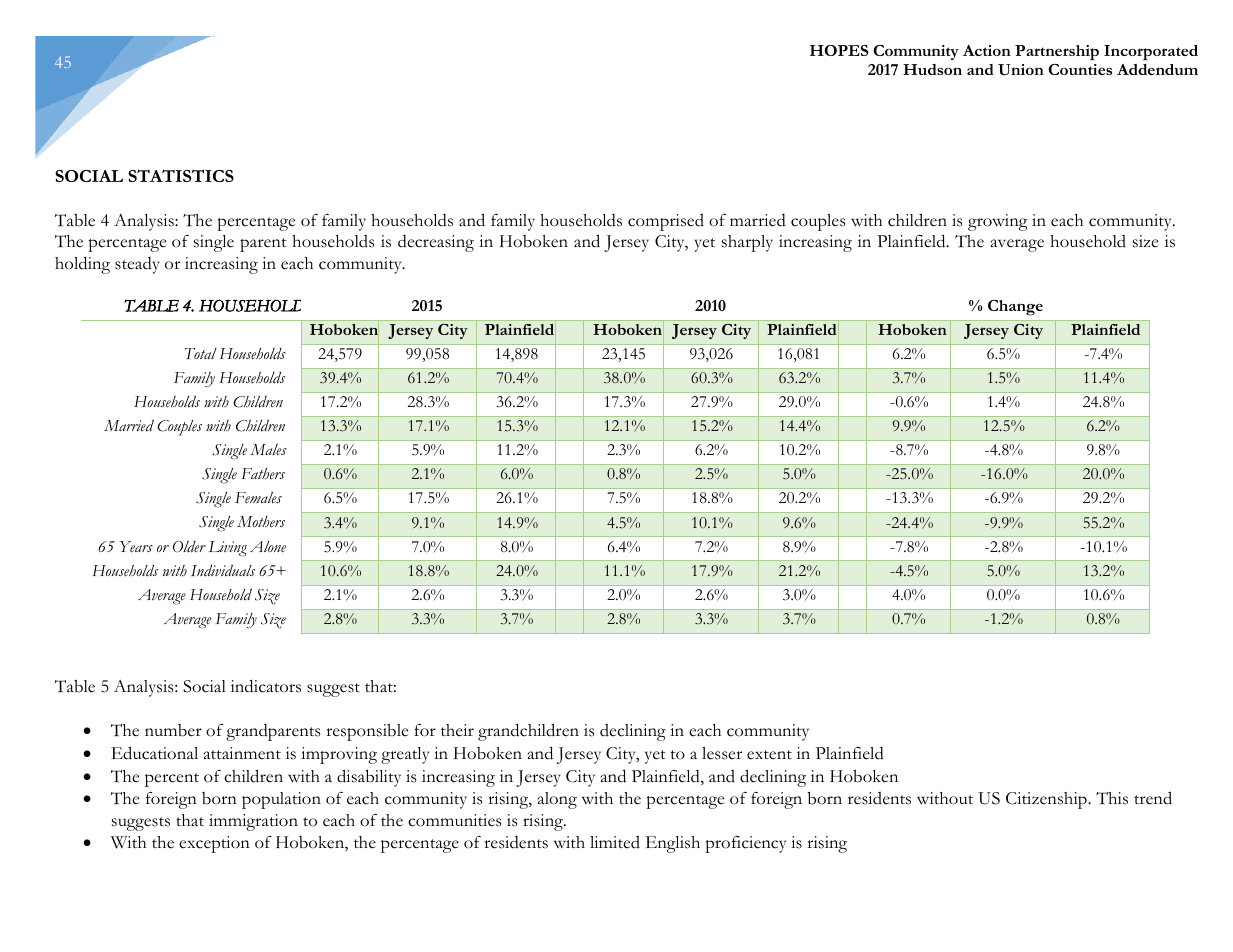 This document has width=1233, height=952. What do you see at coordinates (253, 822) in the document?
I see `immigration` at bounding box center [253, 822].
